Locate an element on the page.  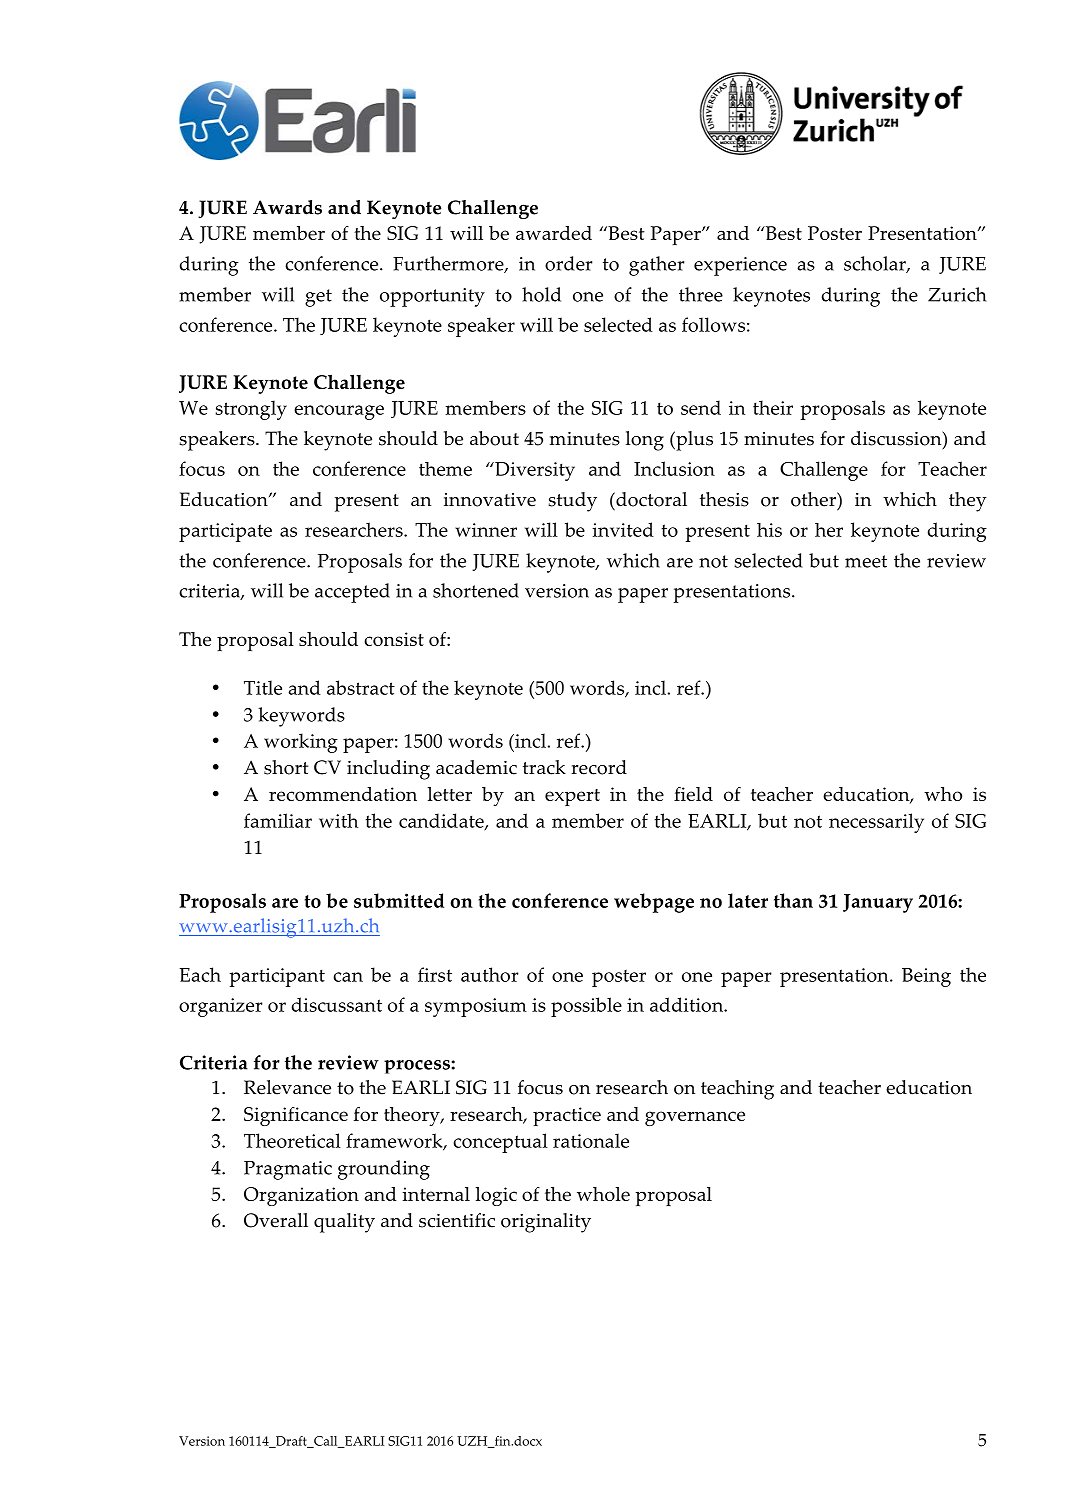
Organization is located at coordinates (301, 1196).
